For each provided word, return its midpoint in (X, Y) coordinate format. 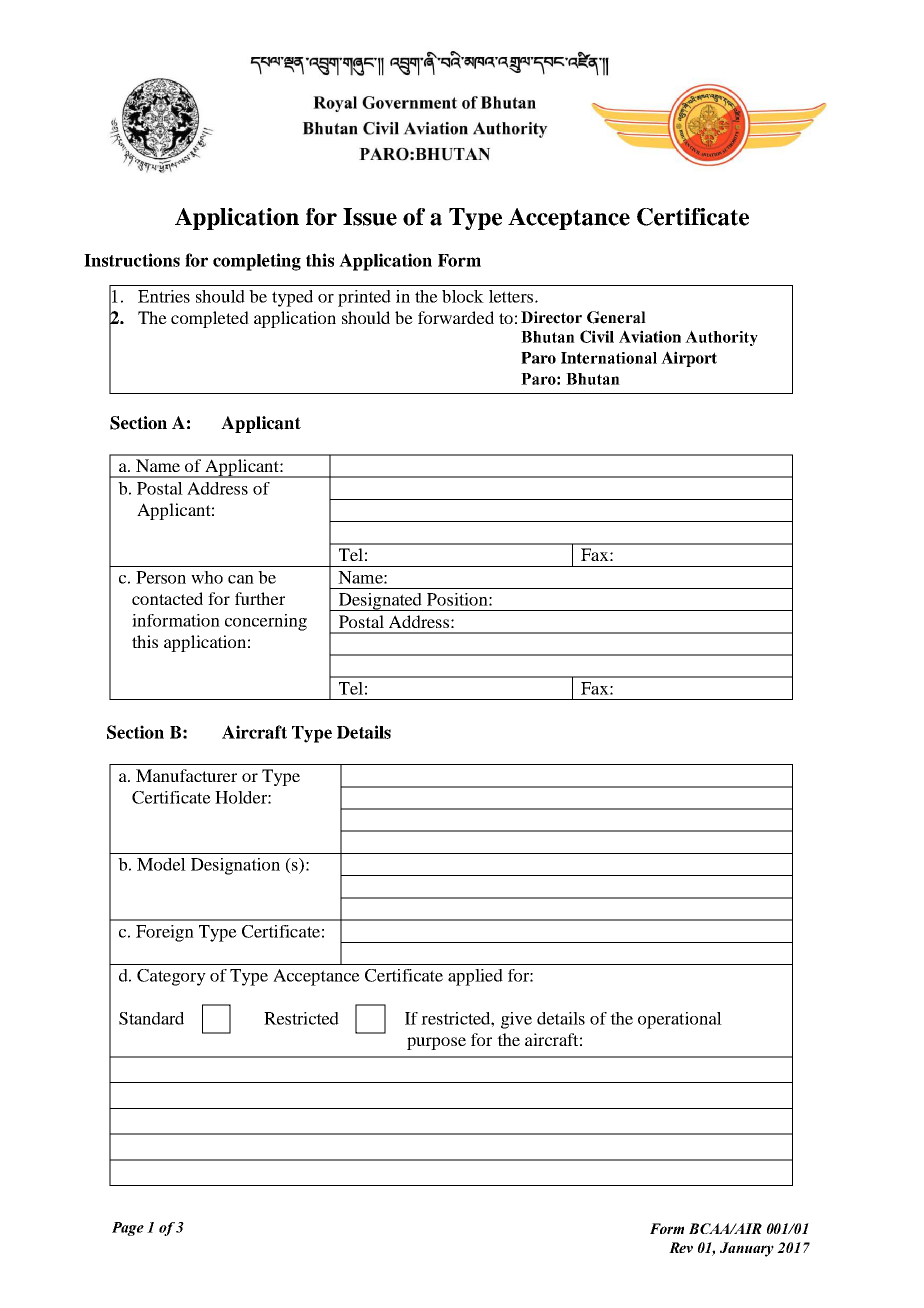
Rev (681, 1247)
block (463, 296)
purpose (436, 1043)
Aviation (650, 336)
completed (210, 319)
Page (128, 1229)
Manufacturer (186, 775)
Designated (380, 602)
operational (680, 1020)
